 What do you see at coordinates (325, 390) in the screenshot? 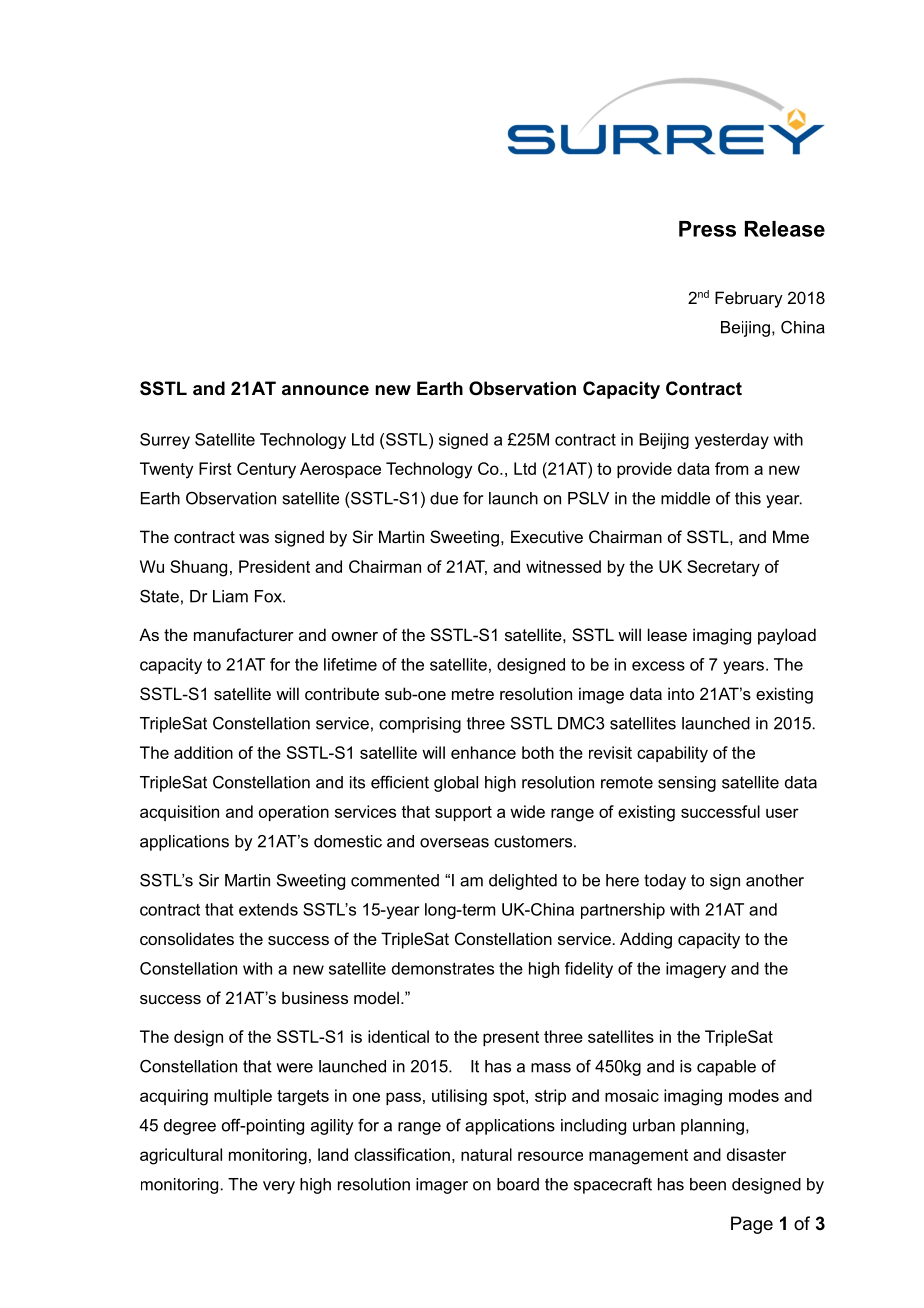
I see `announce` at bounding box center [325, 390].
